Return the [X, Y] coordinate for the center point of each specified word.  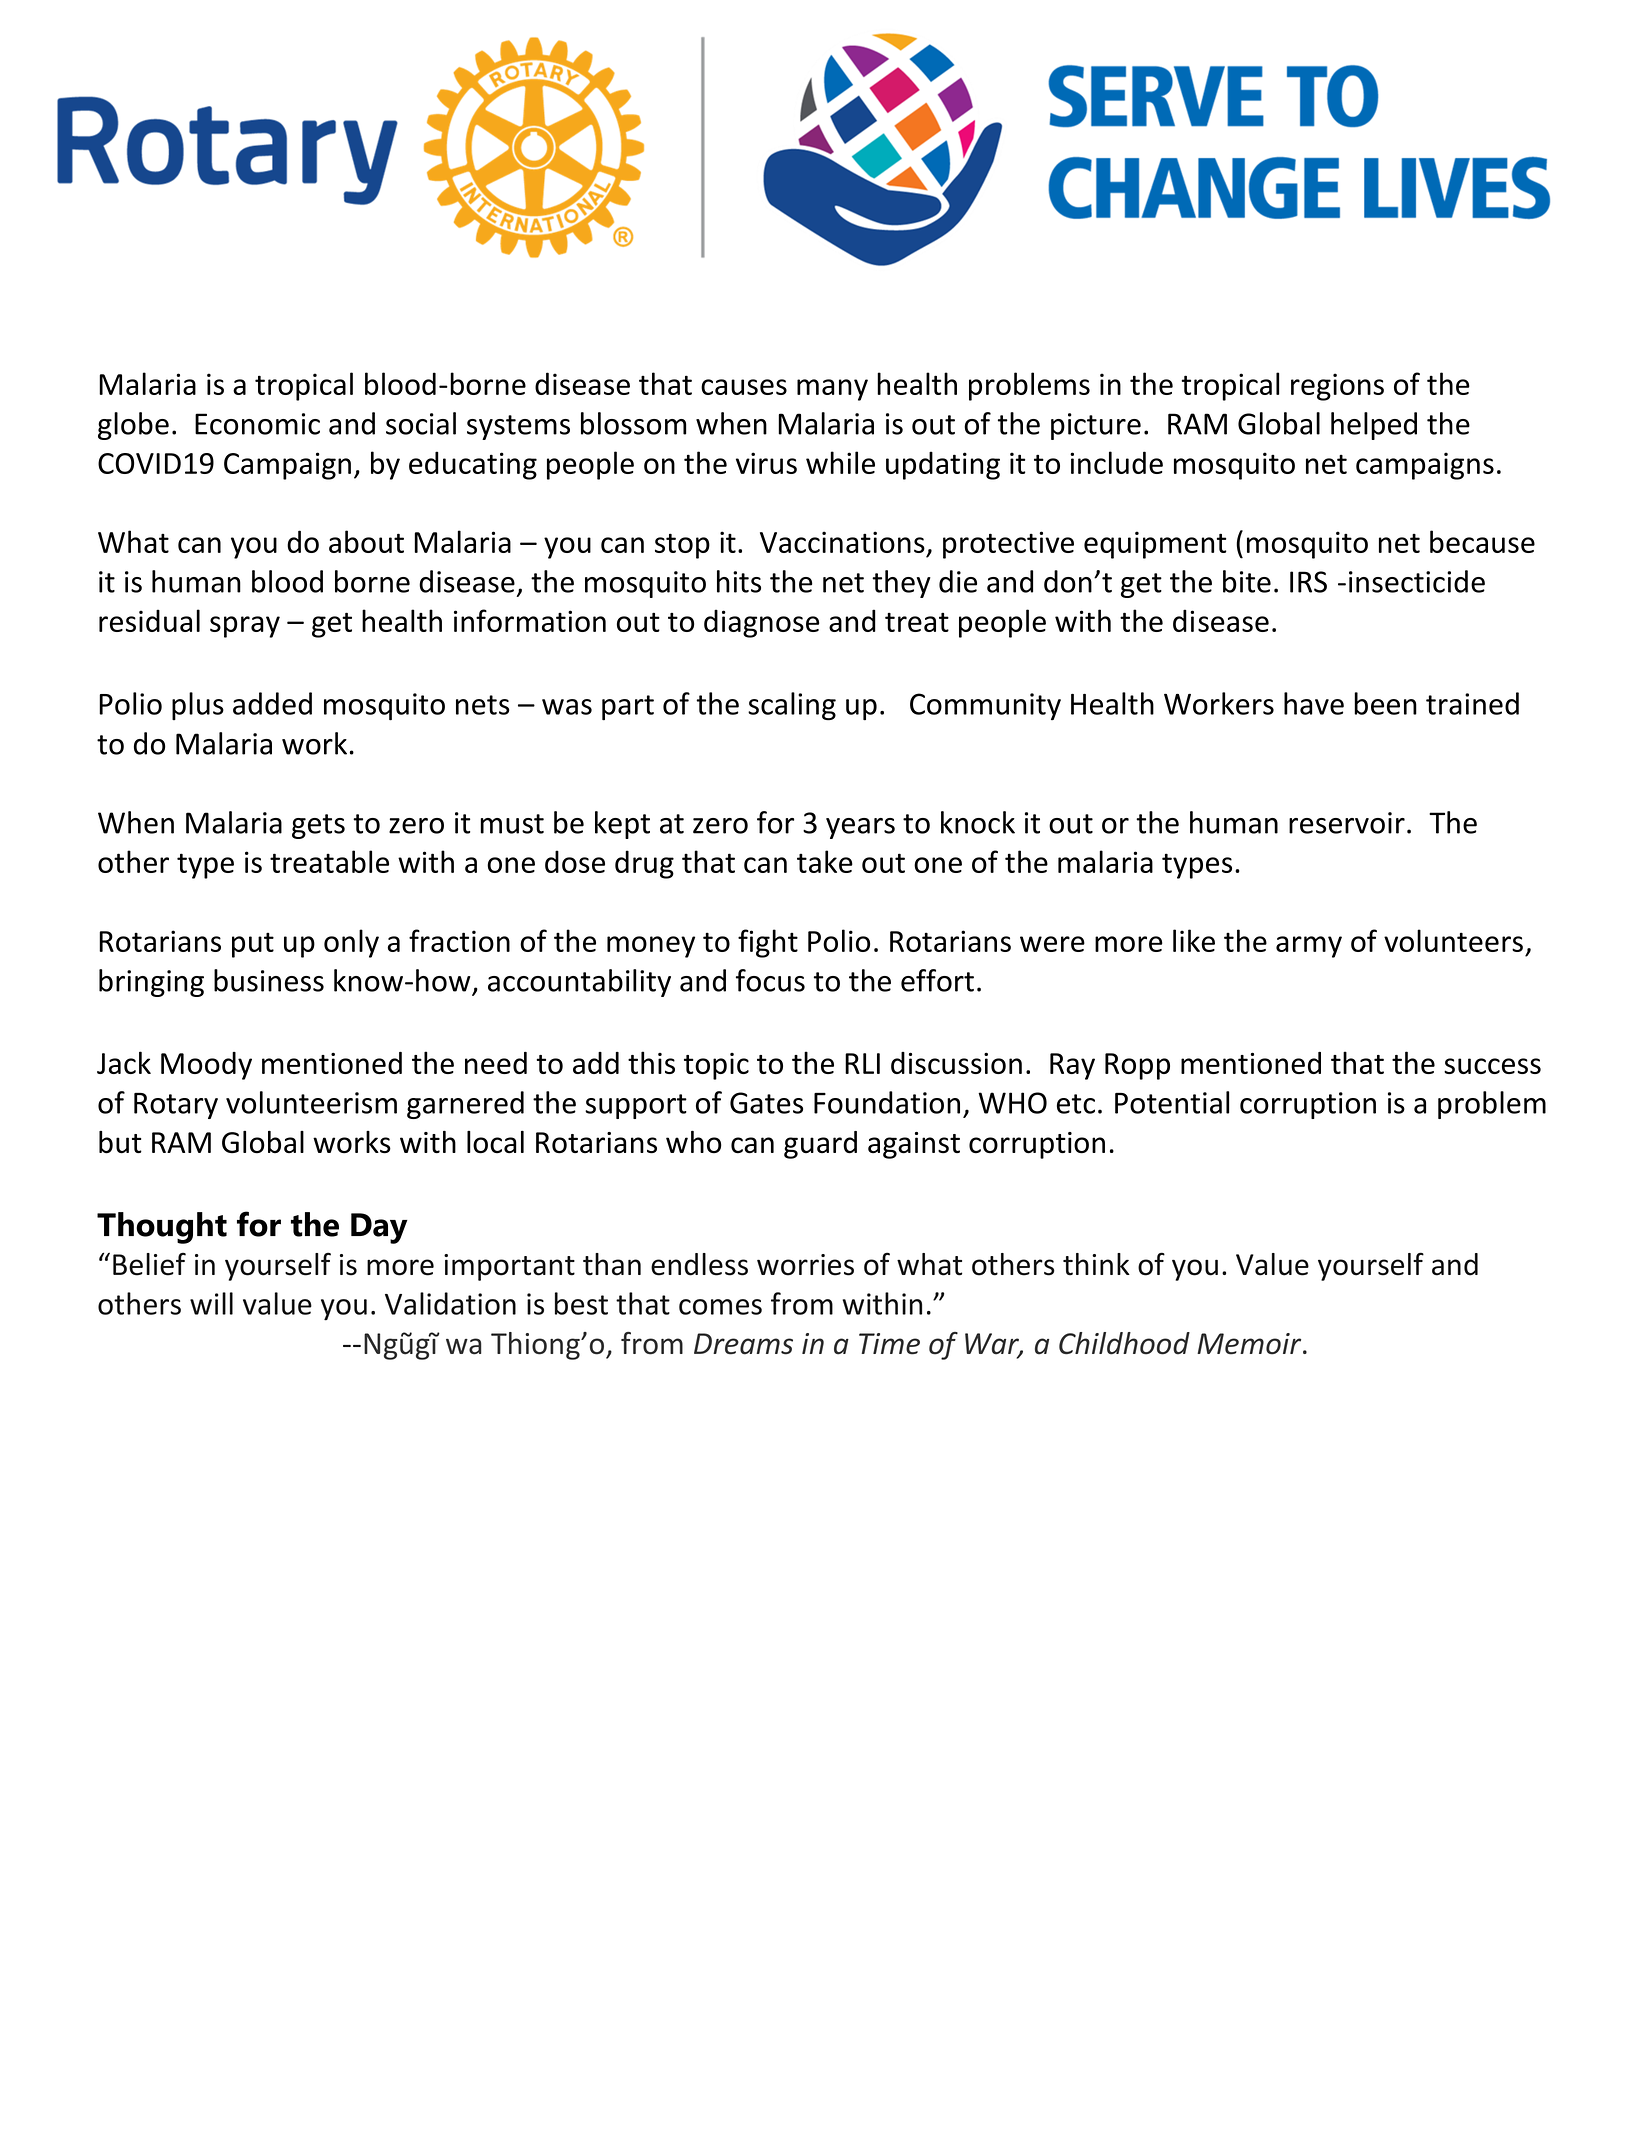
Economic [257, 424]
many [832, 390]
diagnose [761, 623]
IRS [1308, 582]
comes [720, 1307]
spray [245, 627]
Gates [766, 1103]
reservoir [1347, 823]
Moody [206, 1066]
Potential [1172, 1102]
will [211, 1303]
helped [1374, 426]
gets [318, 826]
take [825, 861]
